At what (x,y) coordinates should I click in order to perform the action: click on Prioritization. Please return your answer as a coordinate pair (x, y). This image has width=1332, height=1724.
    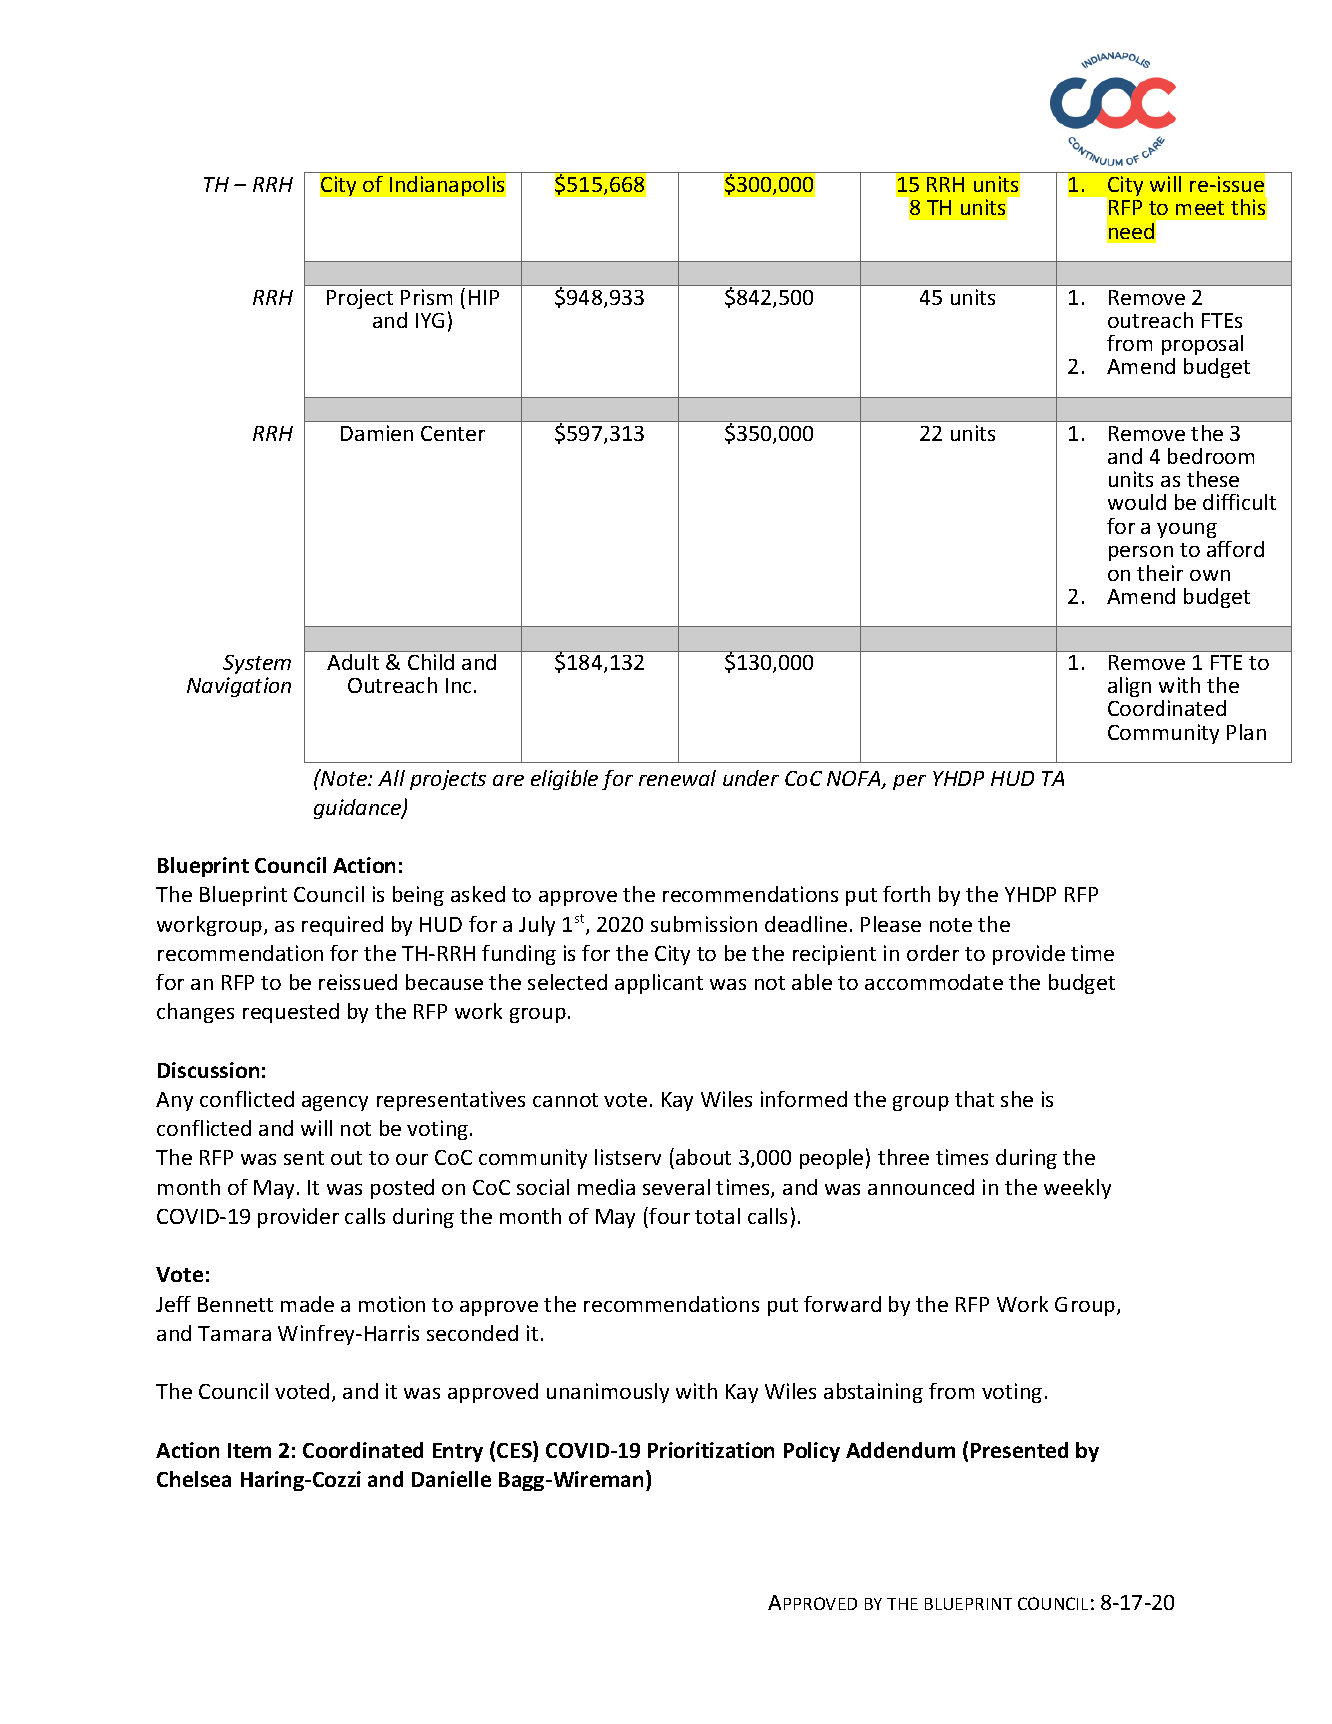
    Looking at the image, I should click on (711, 1450).
